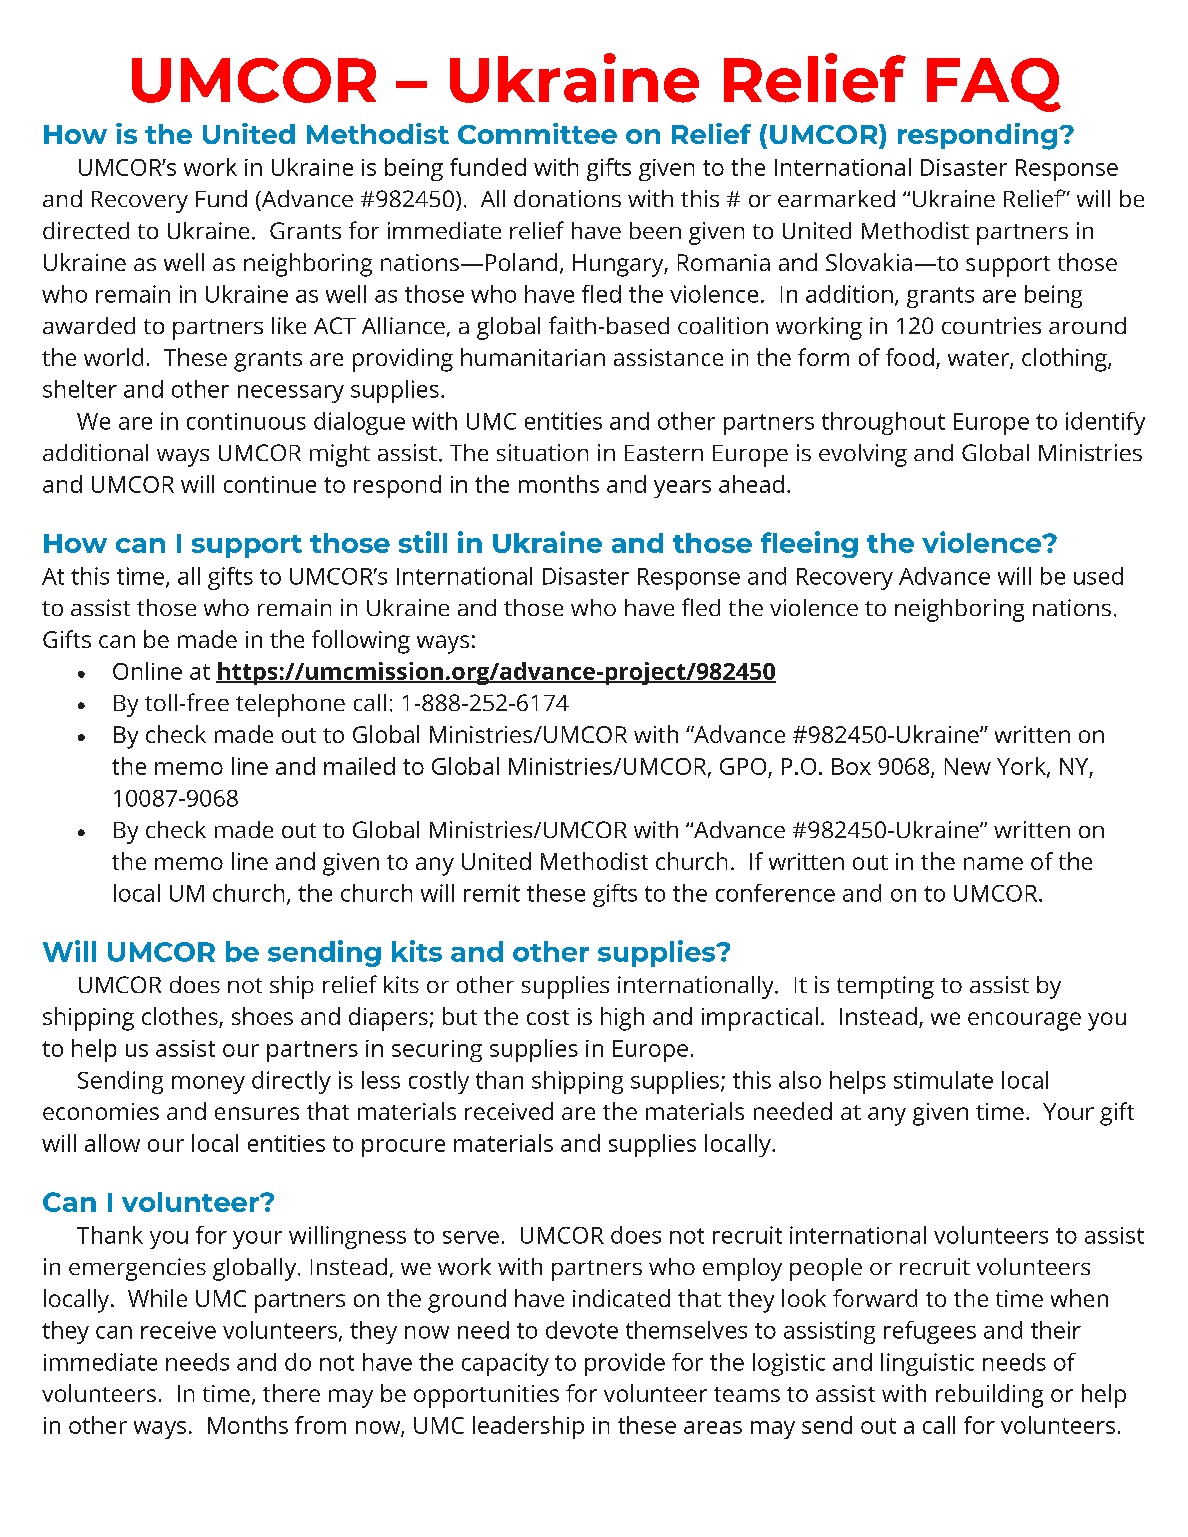  I want to click on Committee, so click(537, 133).
